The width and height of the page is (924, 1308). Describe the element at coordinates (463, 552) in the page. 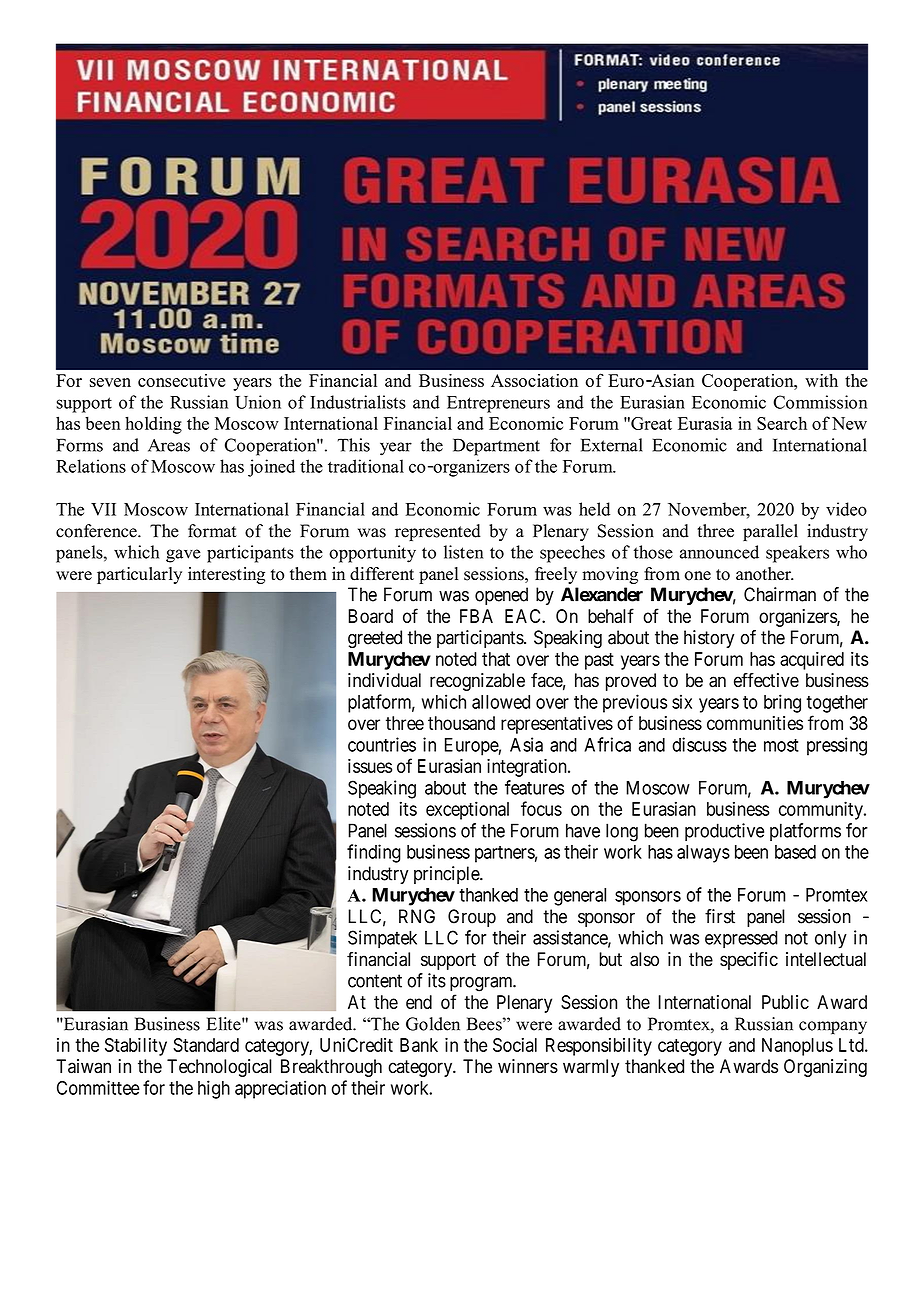

I see `listen` at that location.
